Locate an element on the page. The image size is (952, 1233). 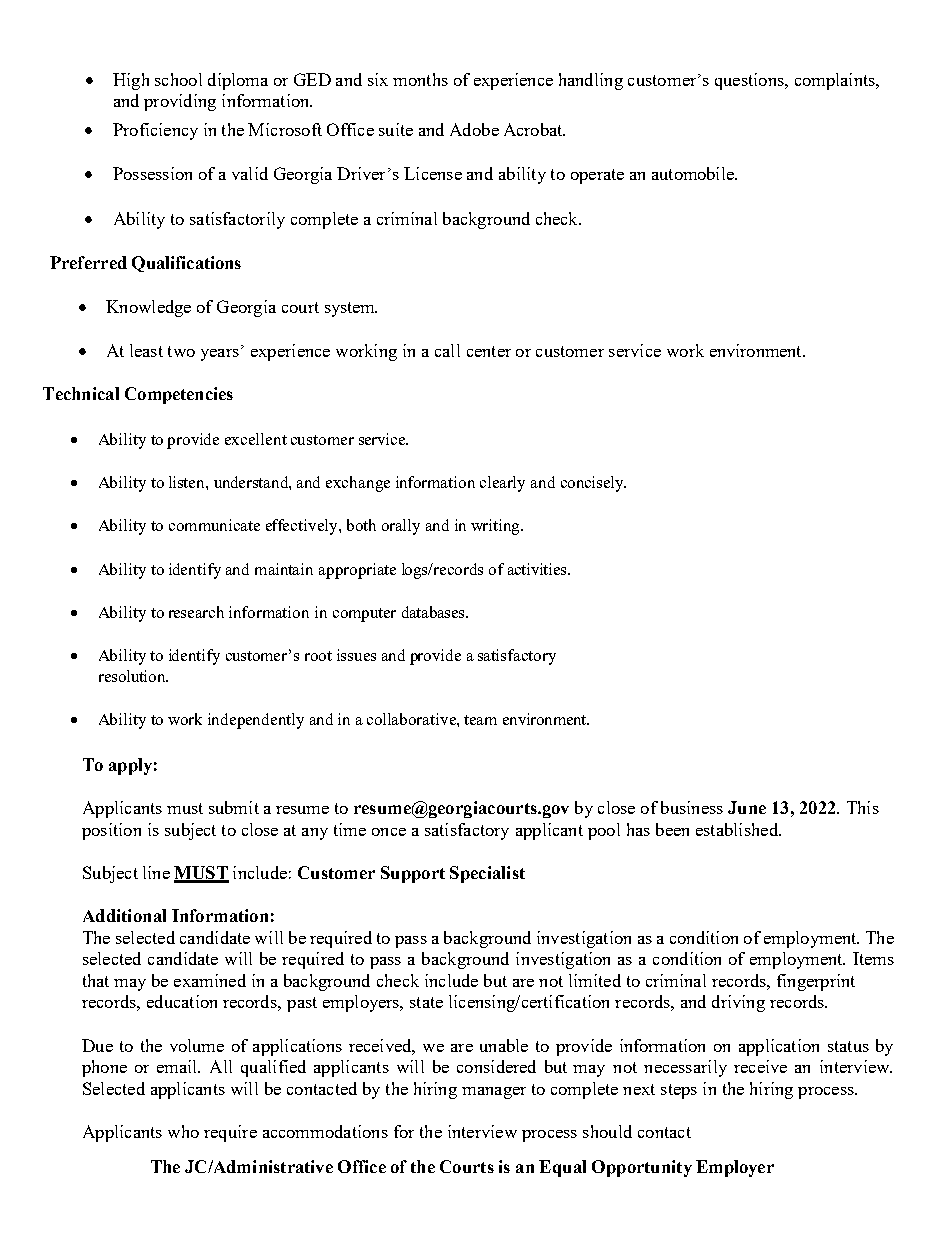
research is located at coordinates (196, 612).
